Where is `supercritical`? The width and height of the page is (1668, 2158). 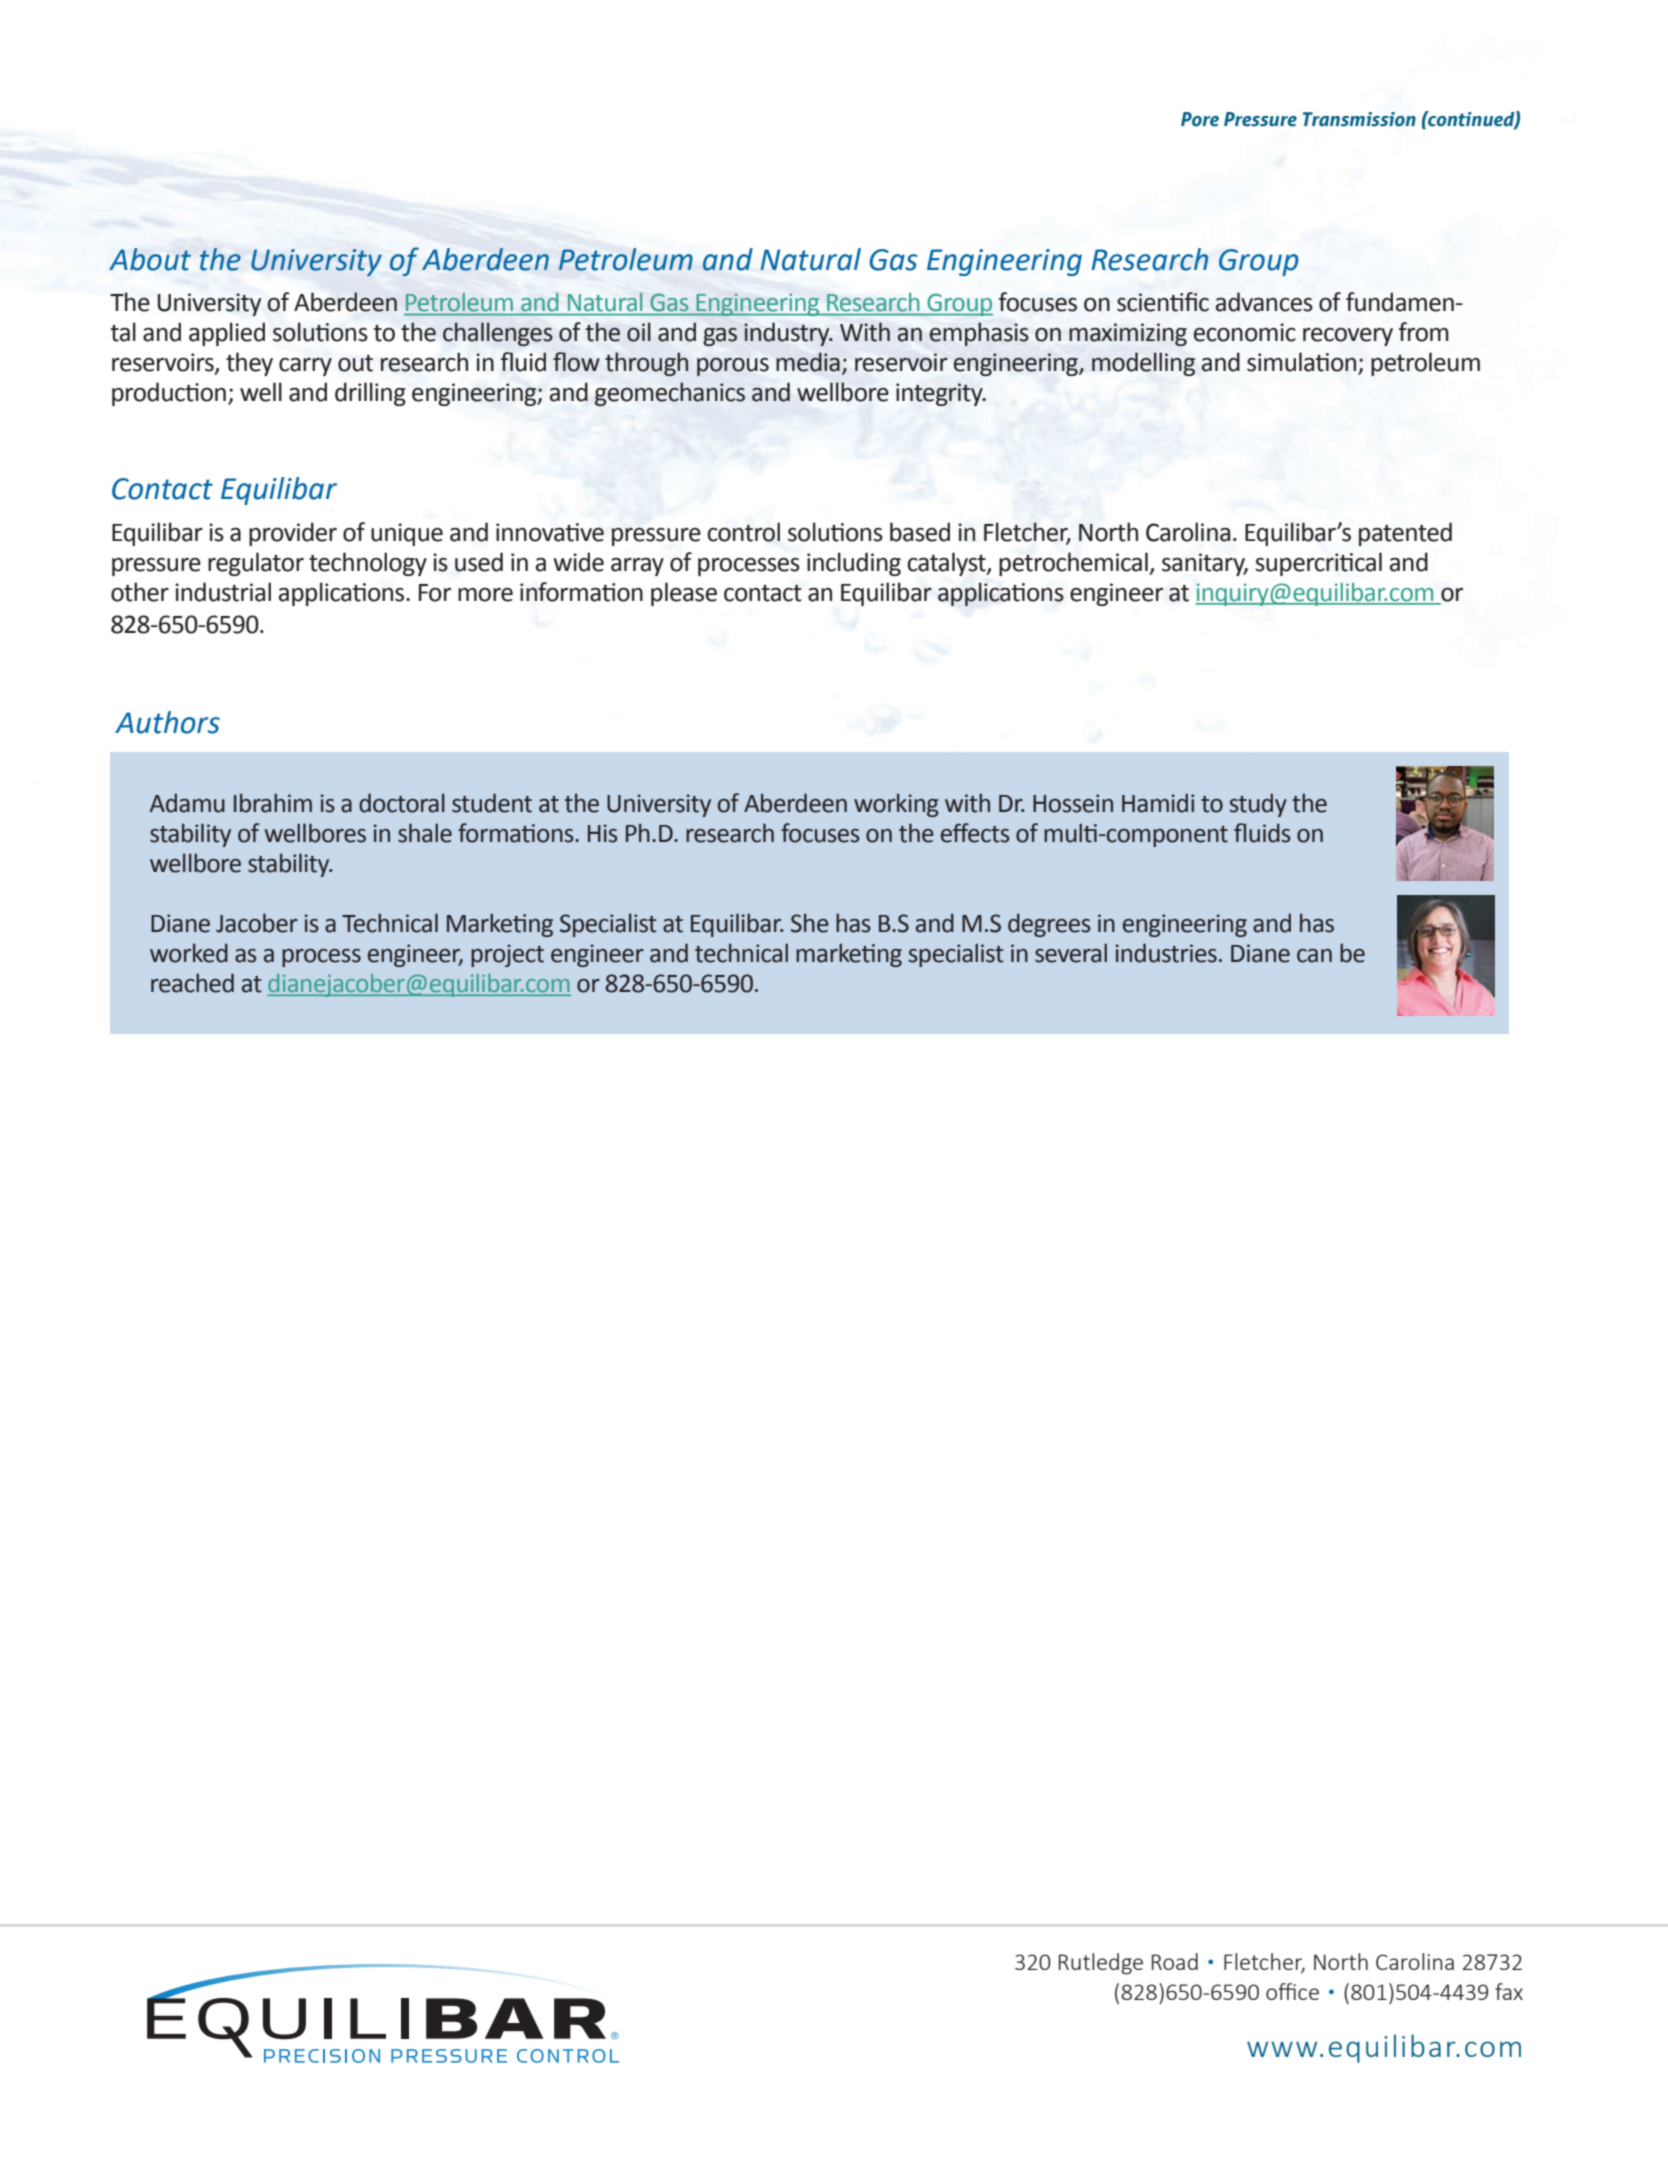 supercritical is located at coordinates (1318, 564).
